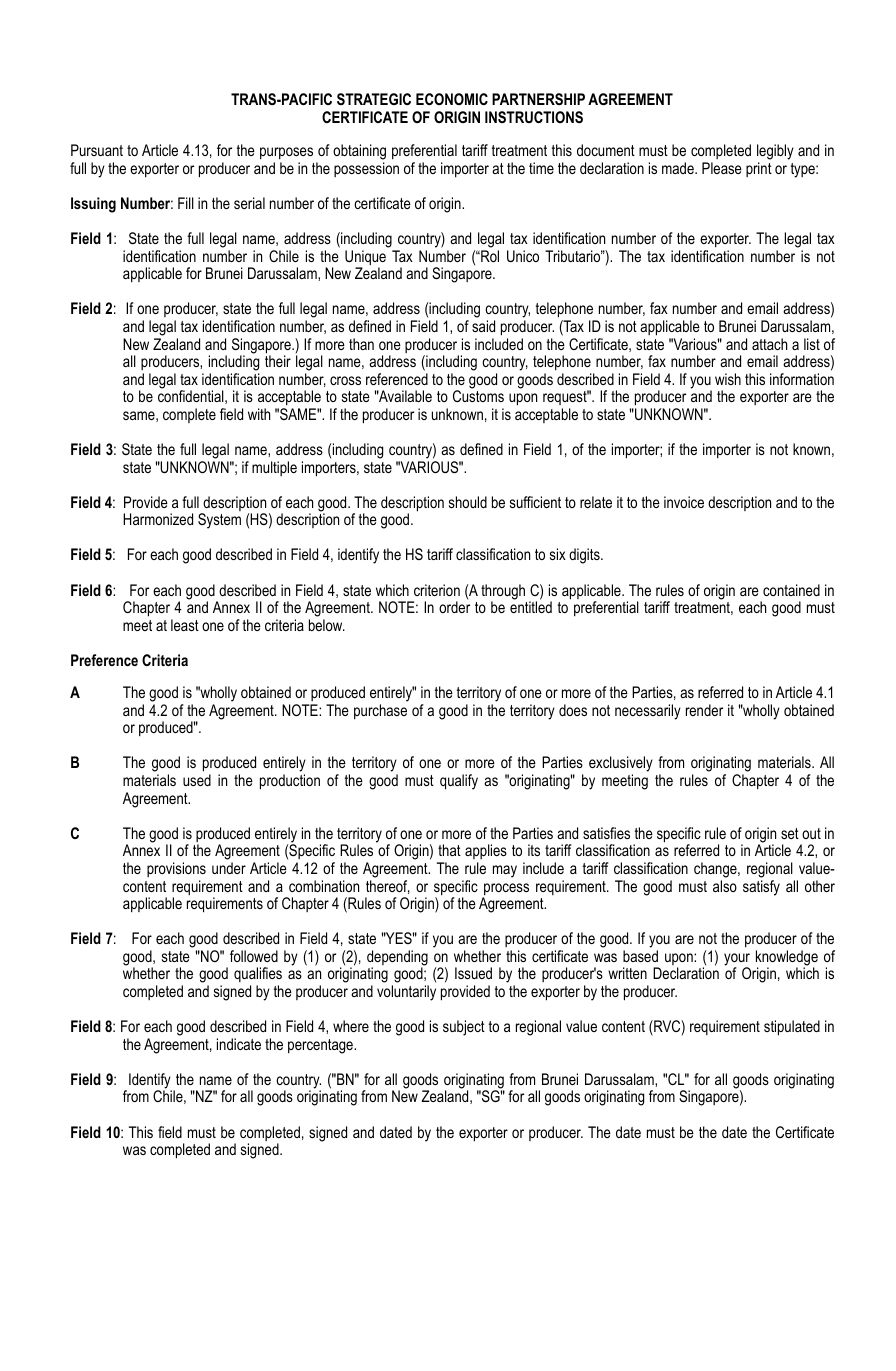 Image resolution: width=896 pixels, height=1371 pixels. What do you see at coordinates (239, 1044) in the image?
I see `indicate` at bounding box center [239, 1044].
